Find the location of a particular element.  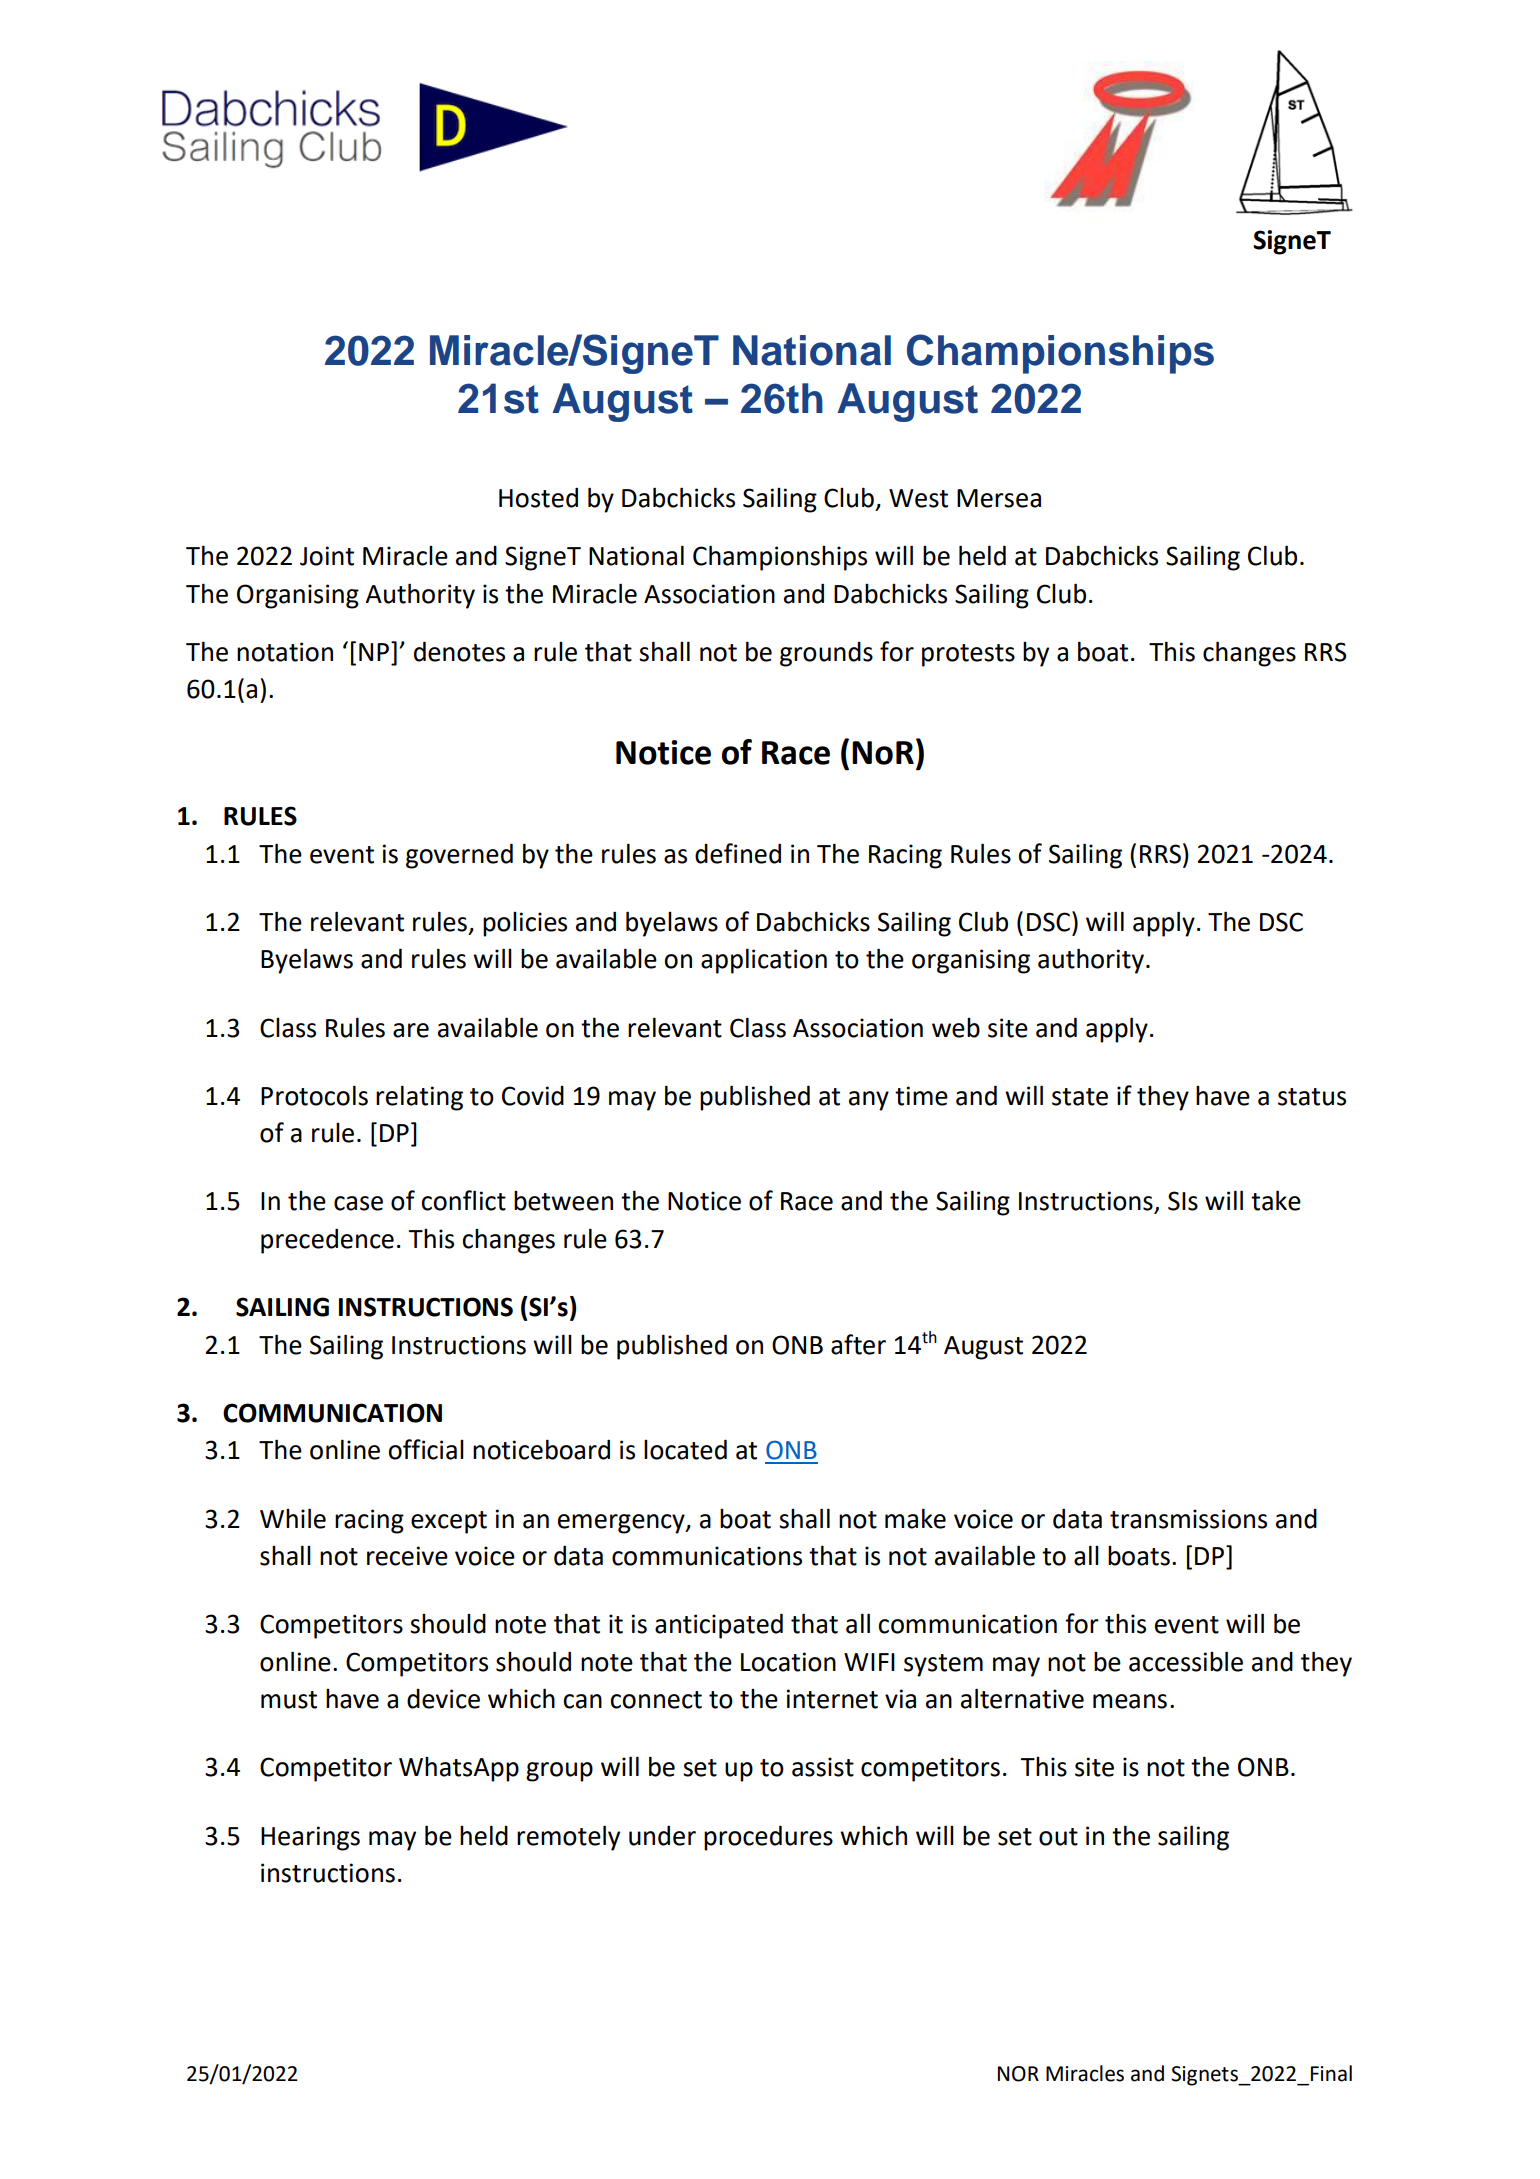

West is located at coordinates (918, 498).
